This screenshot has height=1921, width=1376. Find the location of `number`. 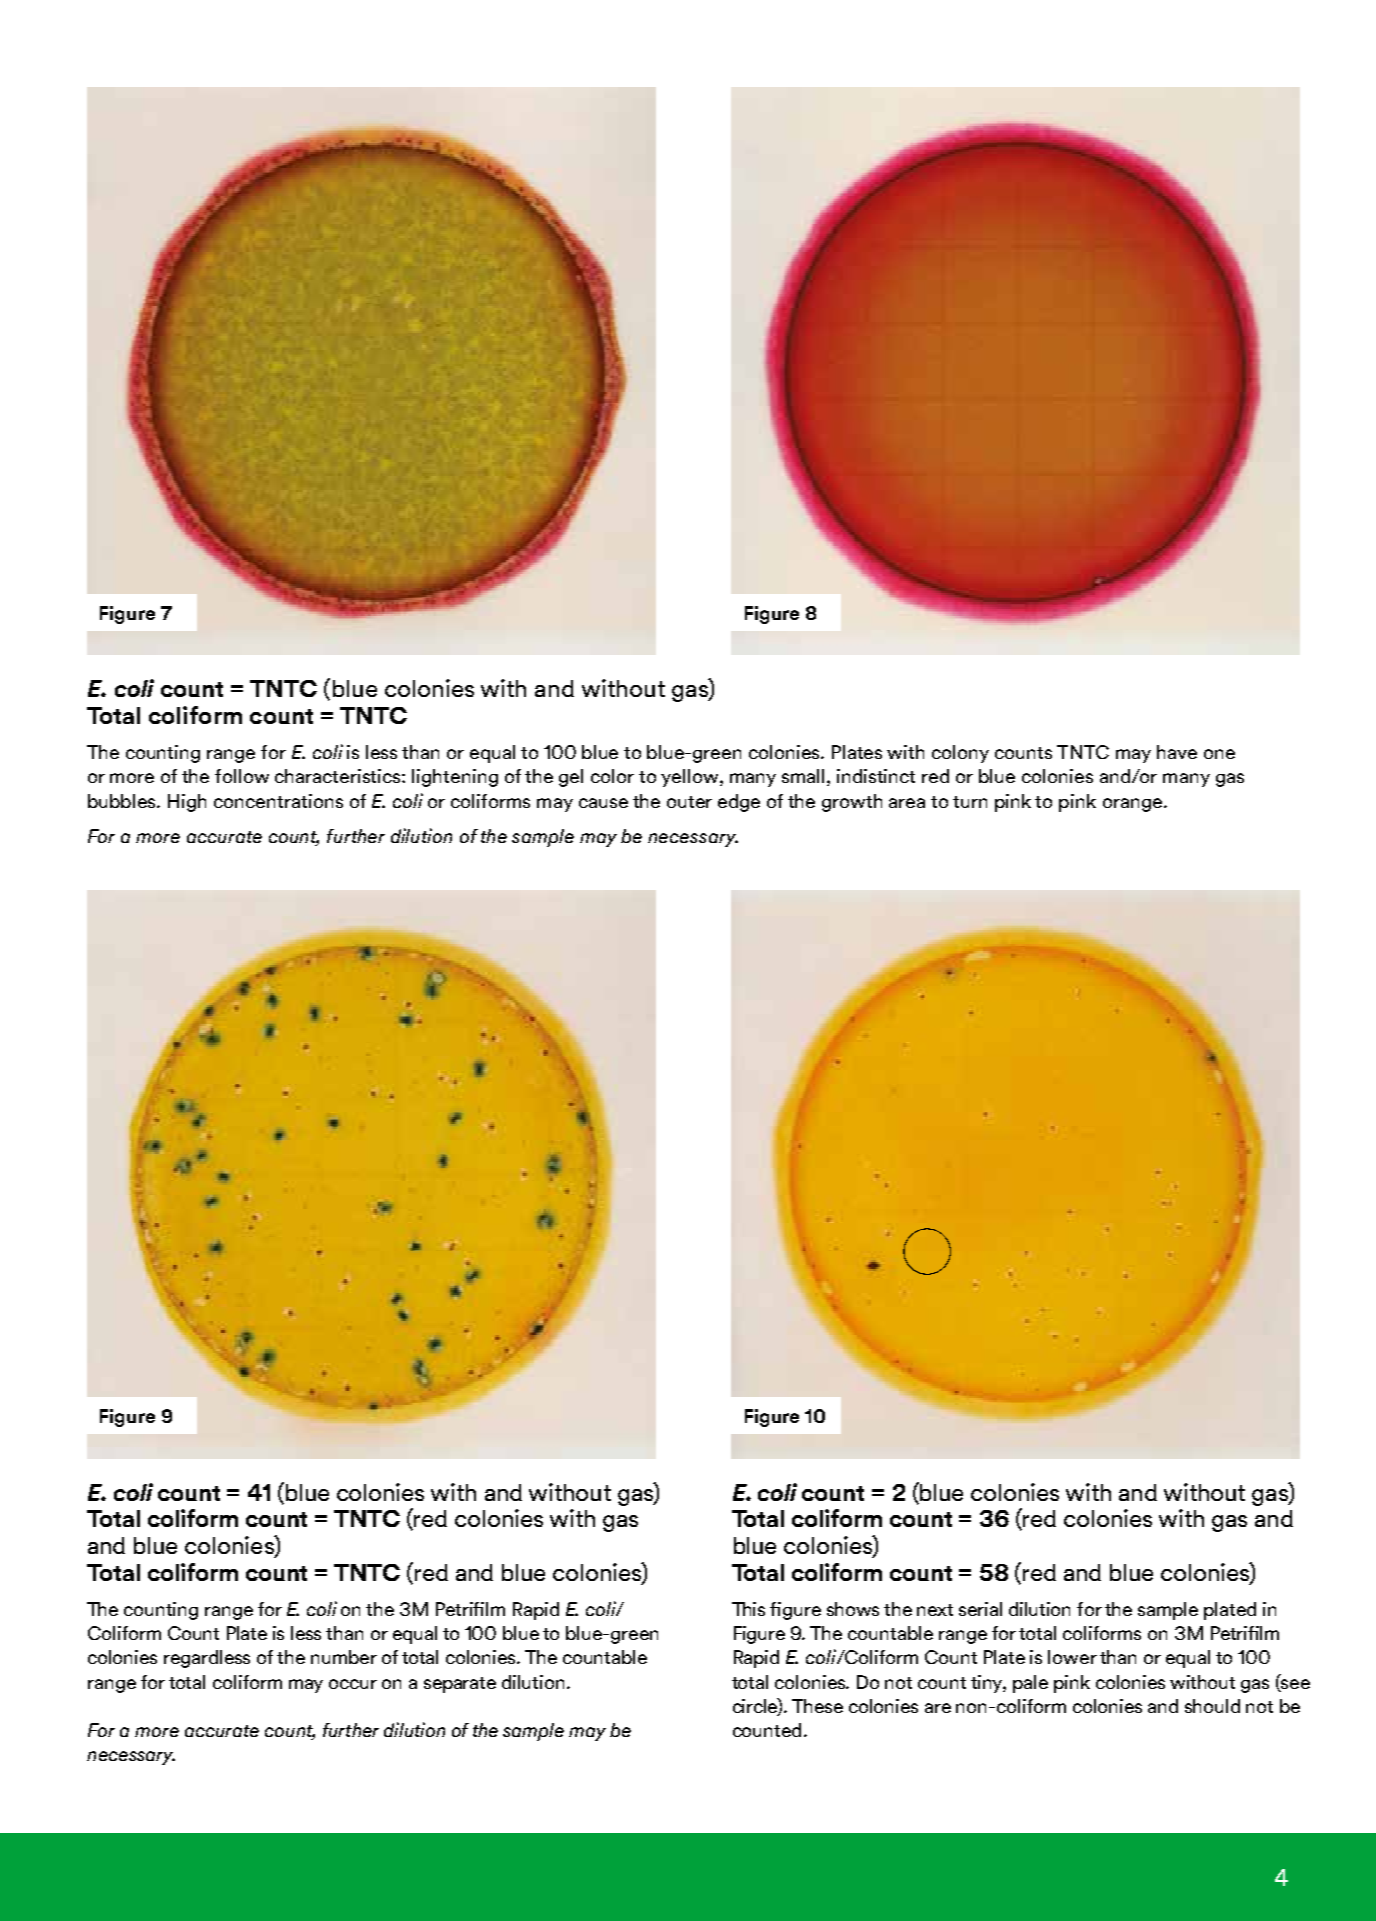

number is located at coordinates (344, 1657).
